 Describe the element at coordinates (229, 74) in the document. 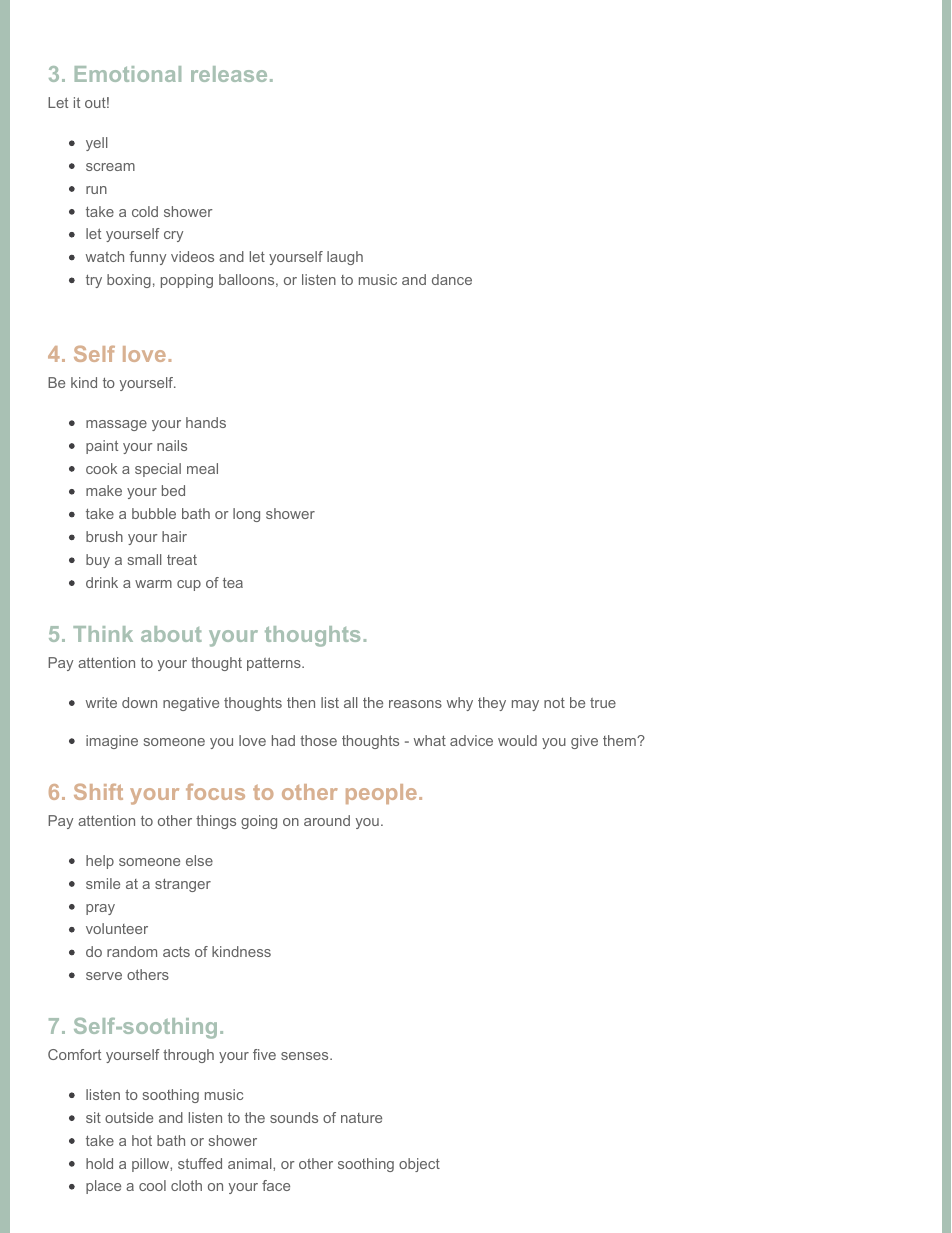

I see `release` at that location.
